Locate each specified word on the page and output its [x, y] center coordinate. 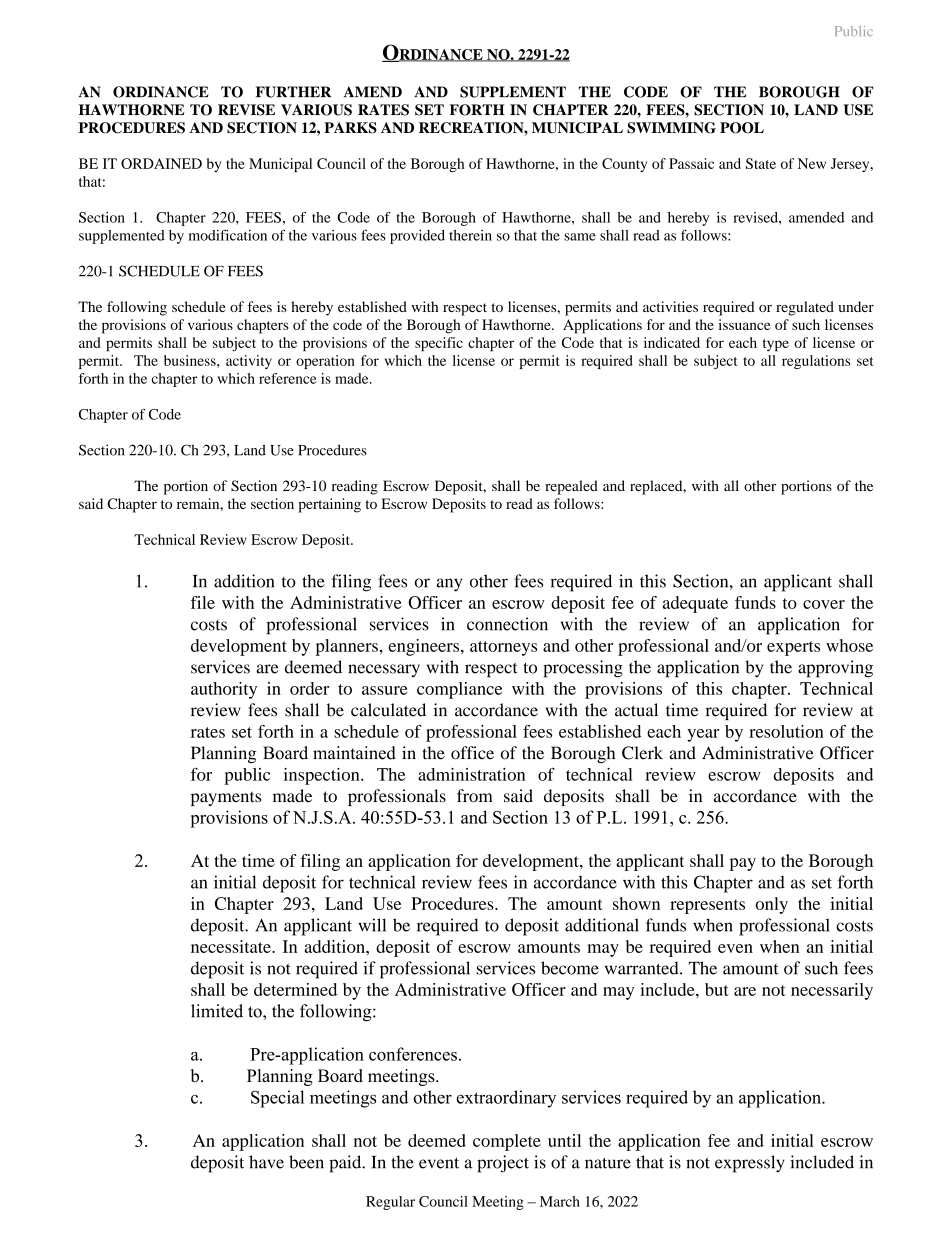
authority [224, 690]
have [266, 1162]
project [503, 1164]
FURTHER [293, 92]
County [624, 165]
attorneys [503, 648]
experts [793, 648]
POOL [742, 128]
